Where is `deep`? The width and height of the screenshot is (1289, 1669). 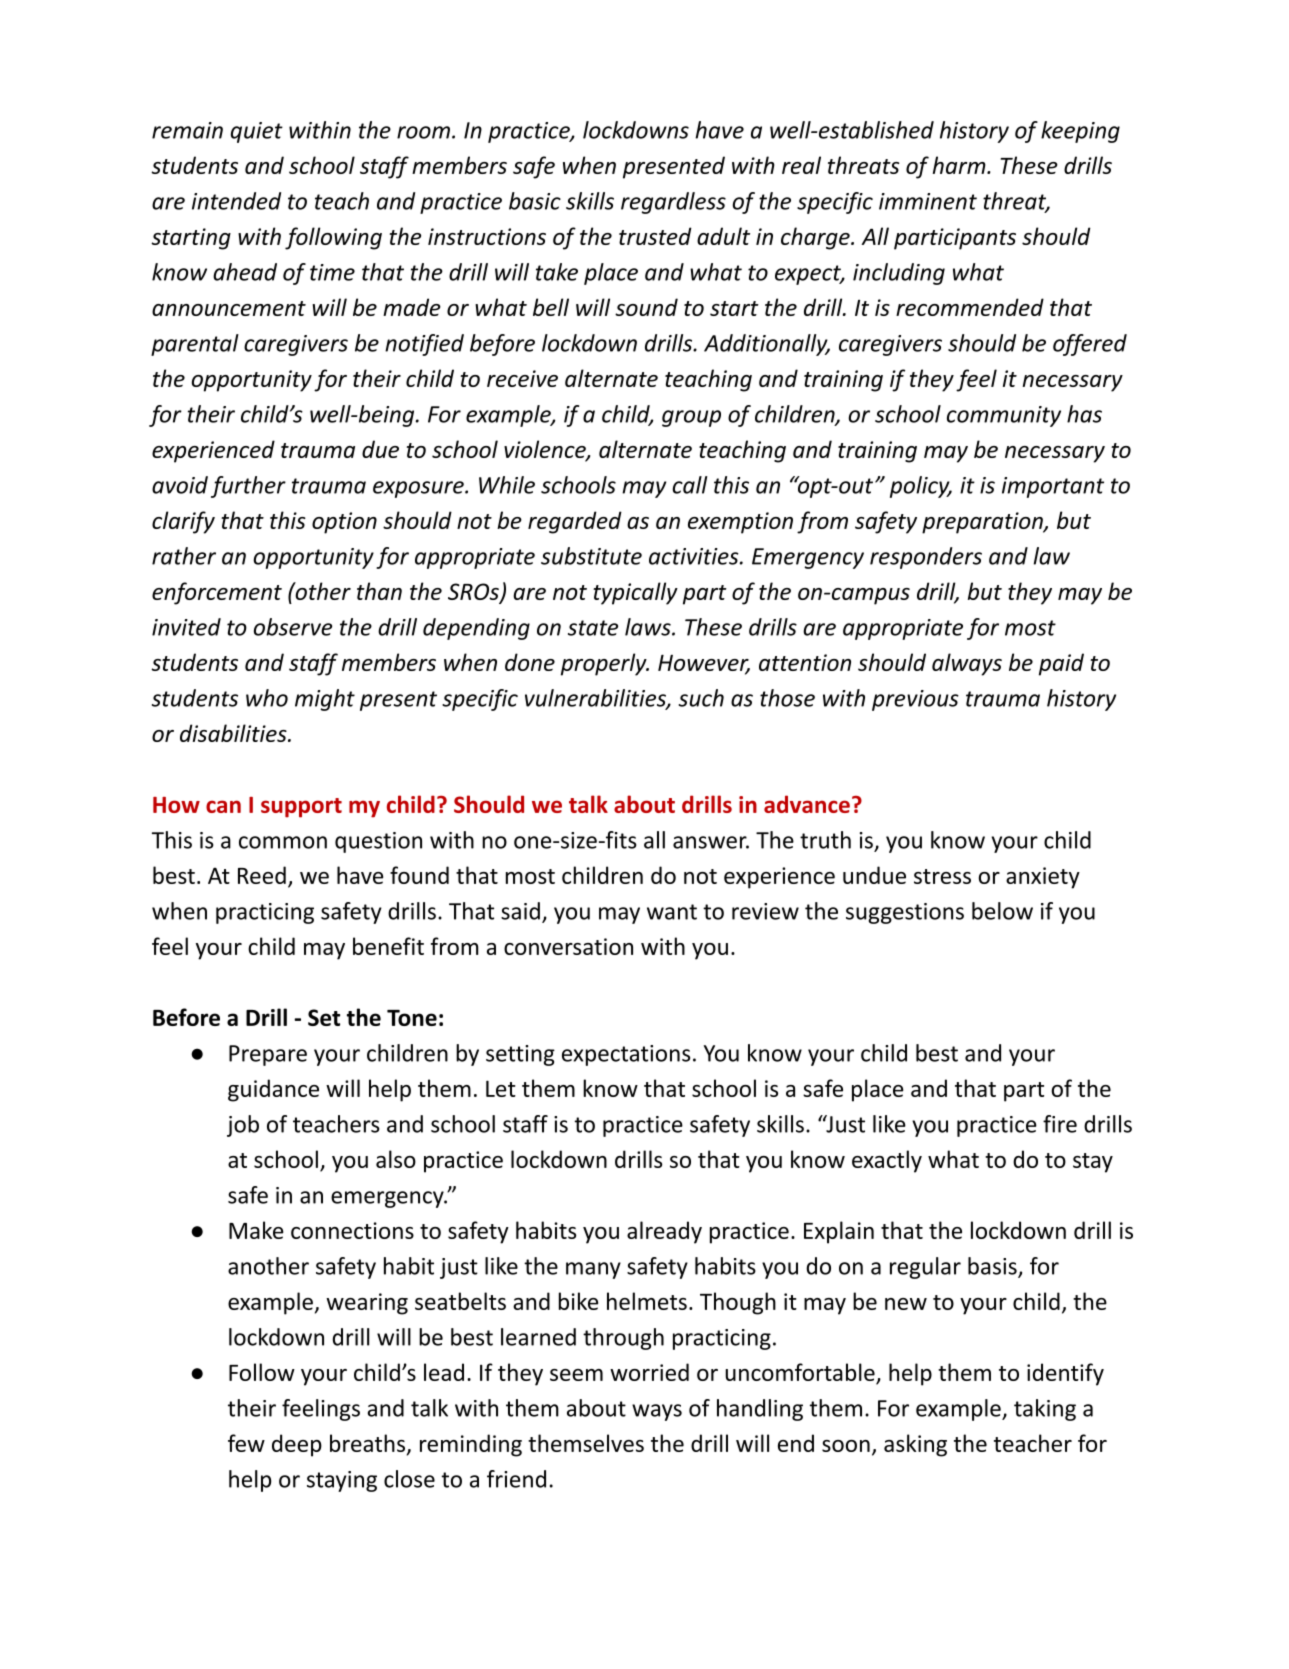
deep is located at coordinates (297, 1445).
